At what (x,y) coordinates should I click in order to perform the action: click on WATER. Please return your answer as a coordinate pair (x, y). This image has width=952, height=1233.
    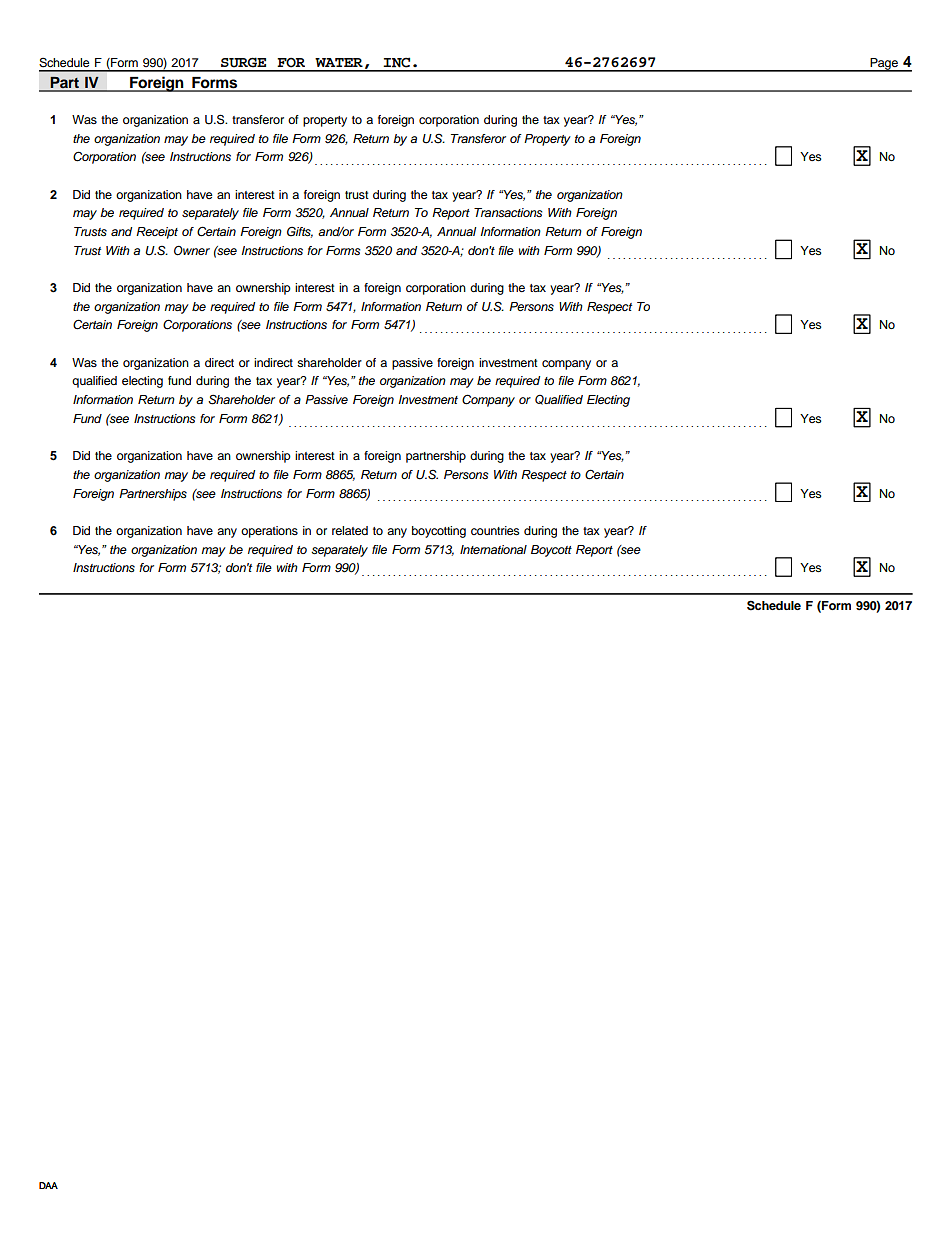
    Looking at the image, I should click on (339, 62).
